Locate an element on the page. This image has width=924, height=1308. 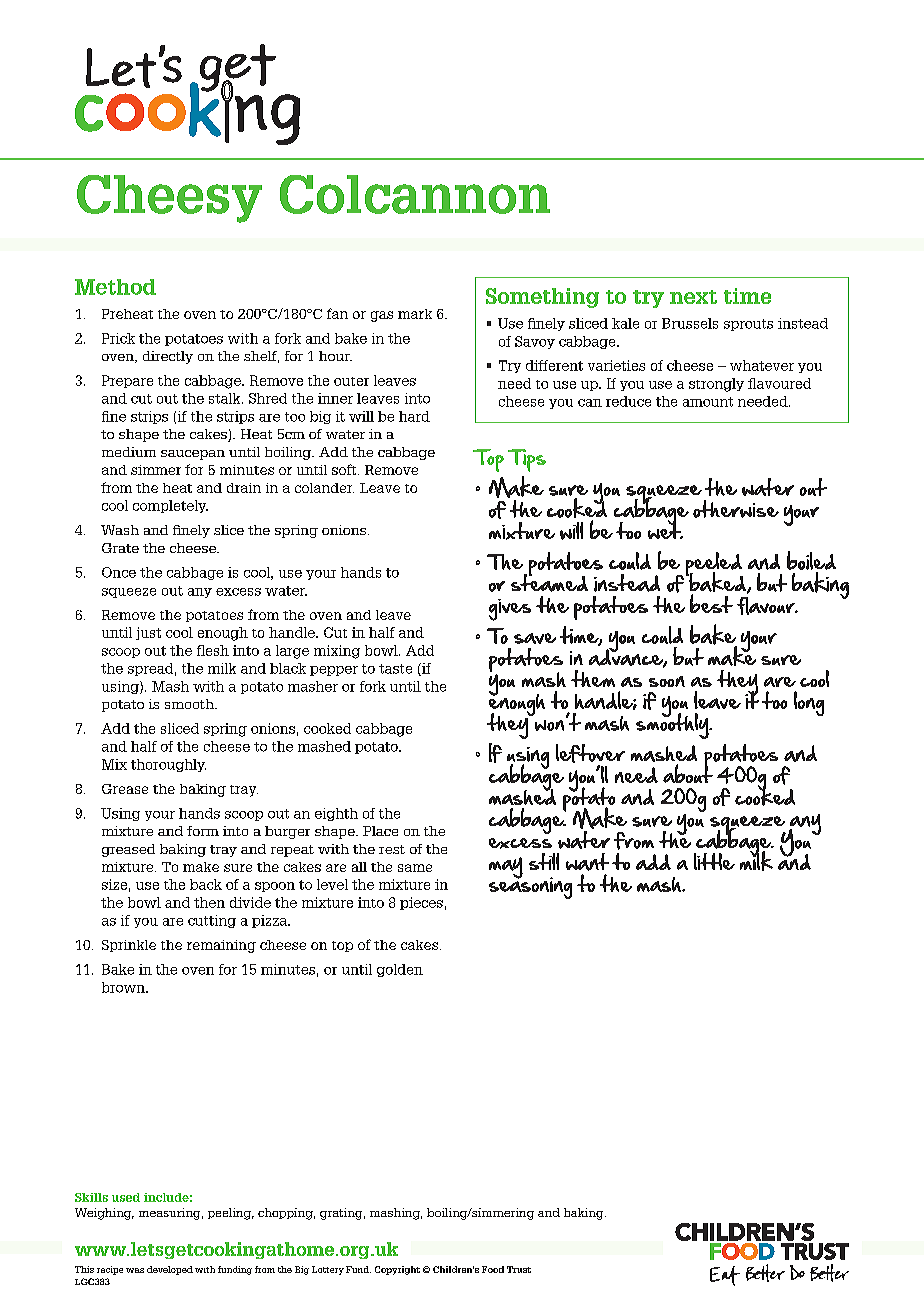
amount is located at coordinates (708, 402).
